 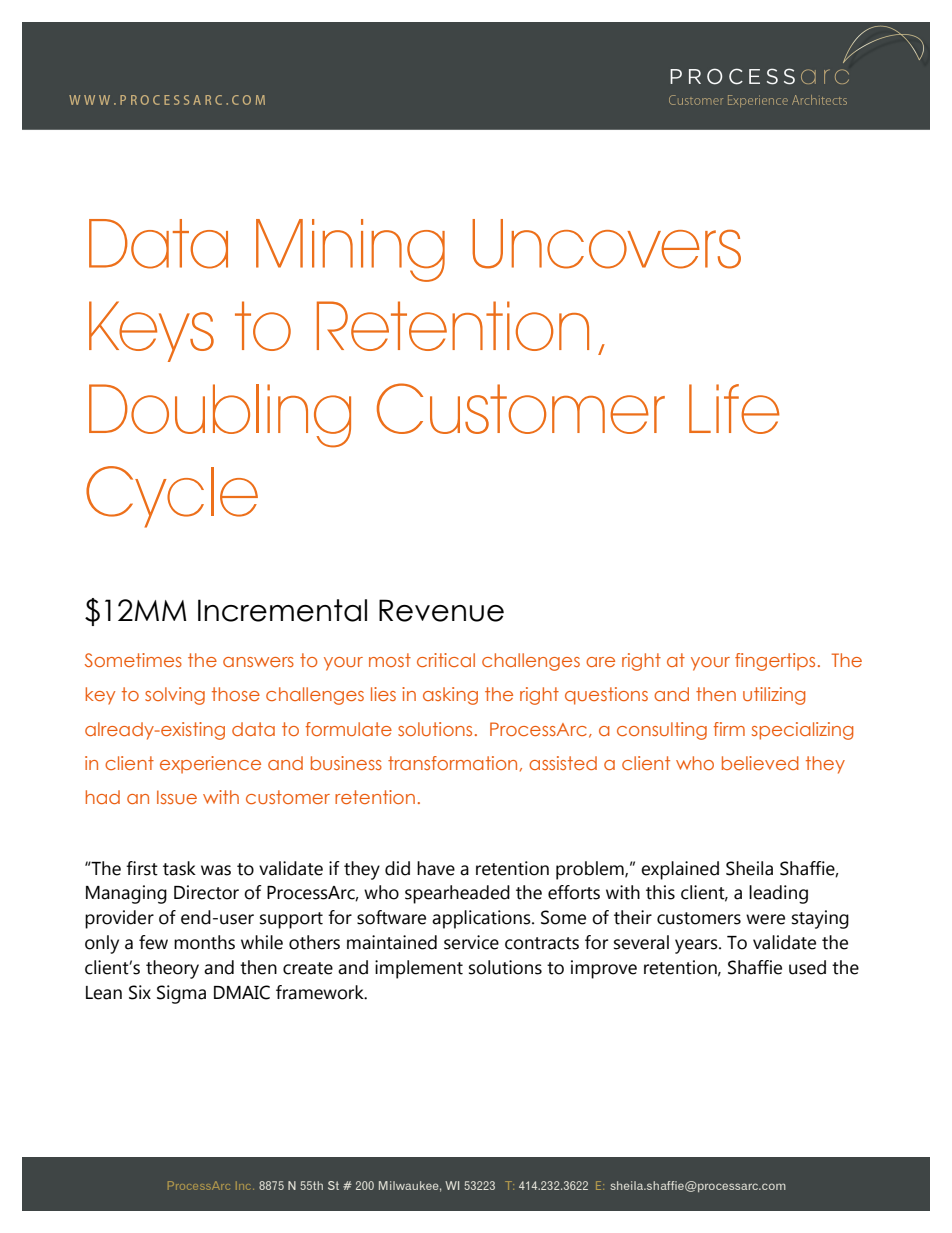 What do you see at coordinates (172, 497) in the image?
I see `Cycle` at bounding box center [172, 497].
